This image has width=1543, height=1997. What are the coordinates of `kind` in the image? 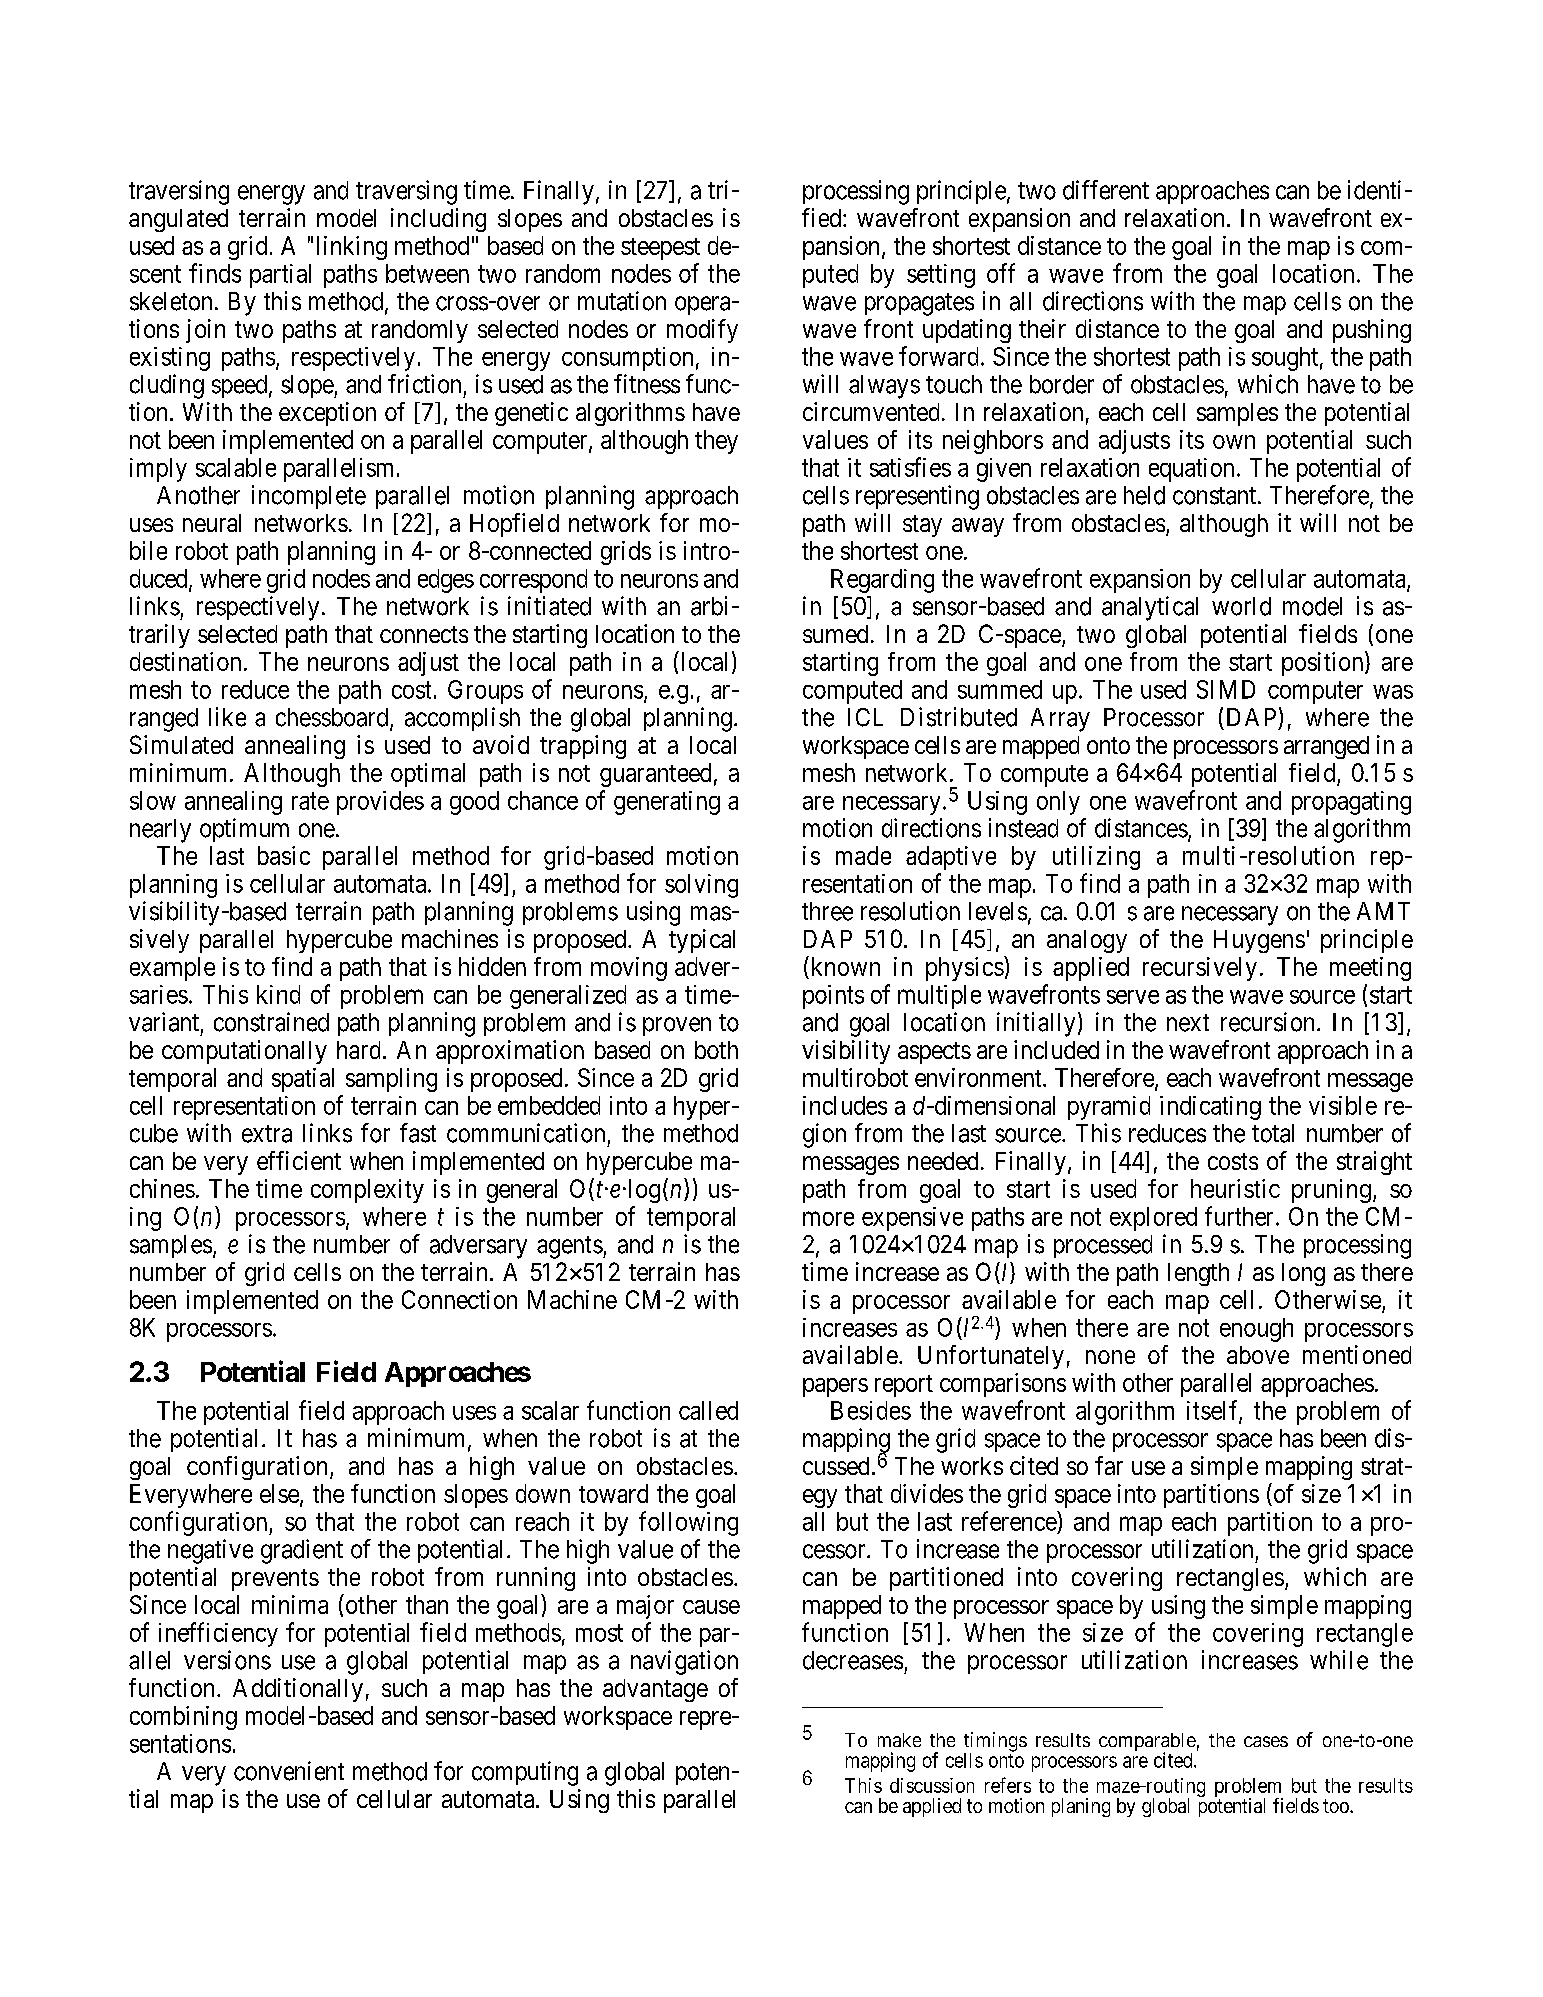 It's located at (278, 994).
